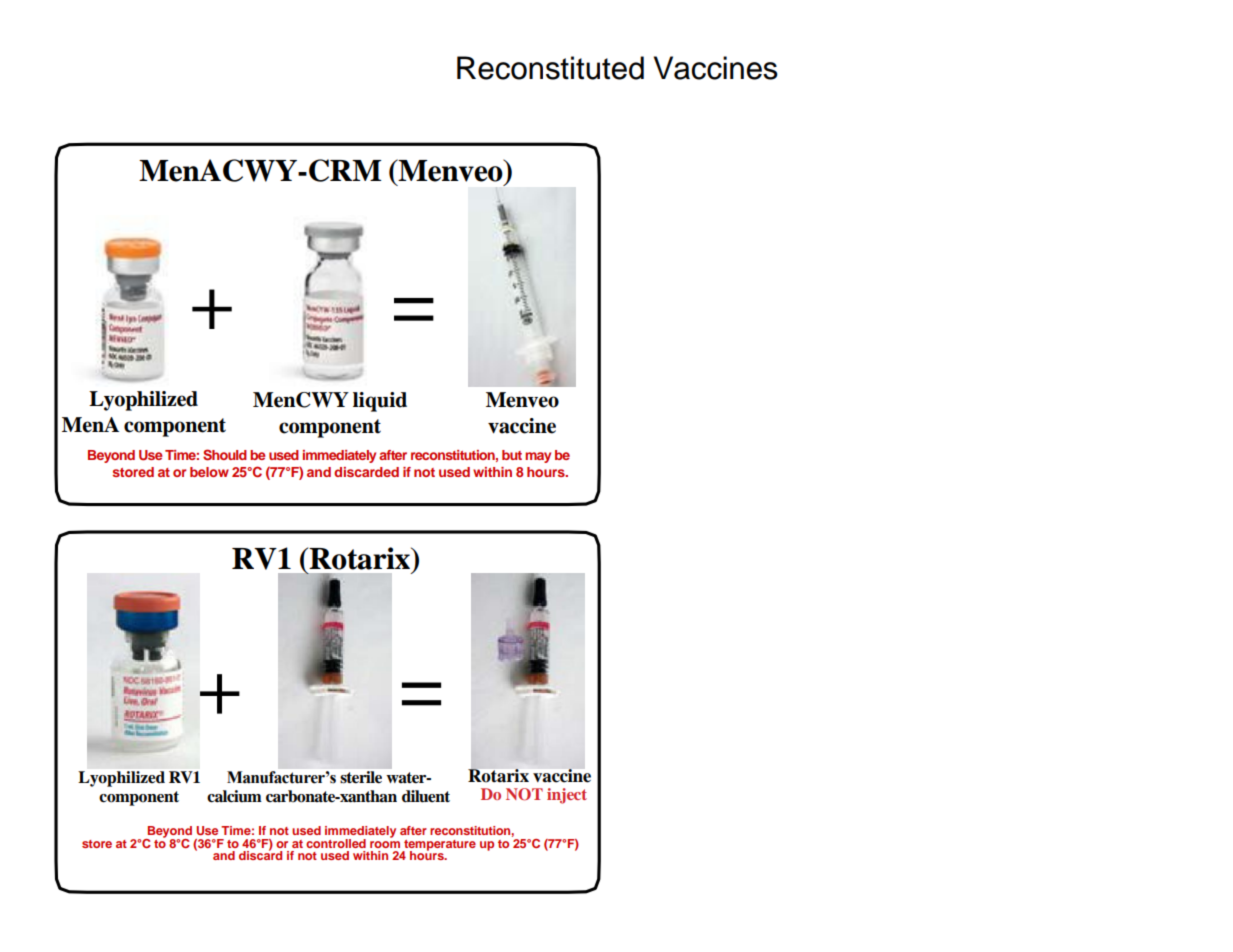  I want to click on but, so click(512, 455).
